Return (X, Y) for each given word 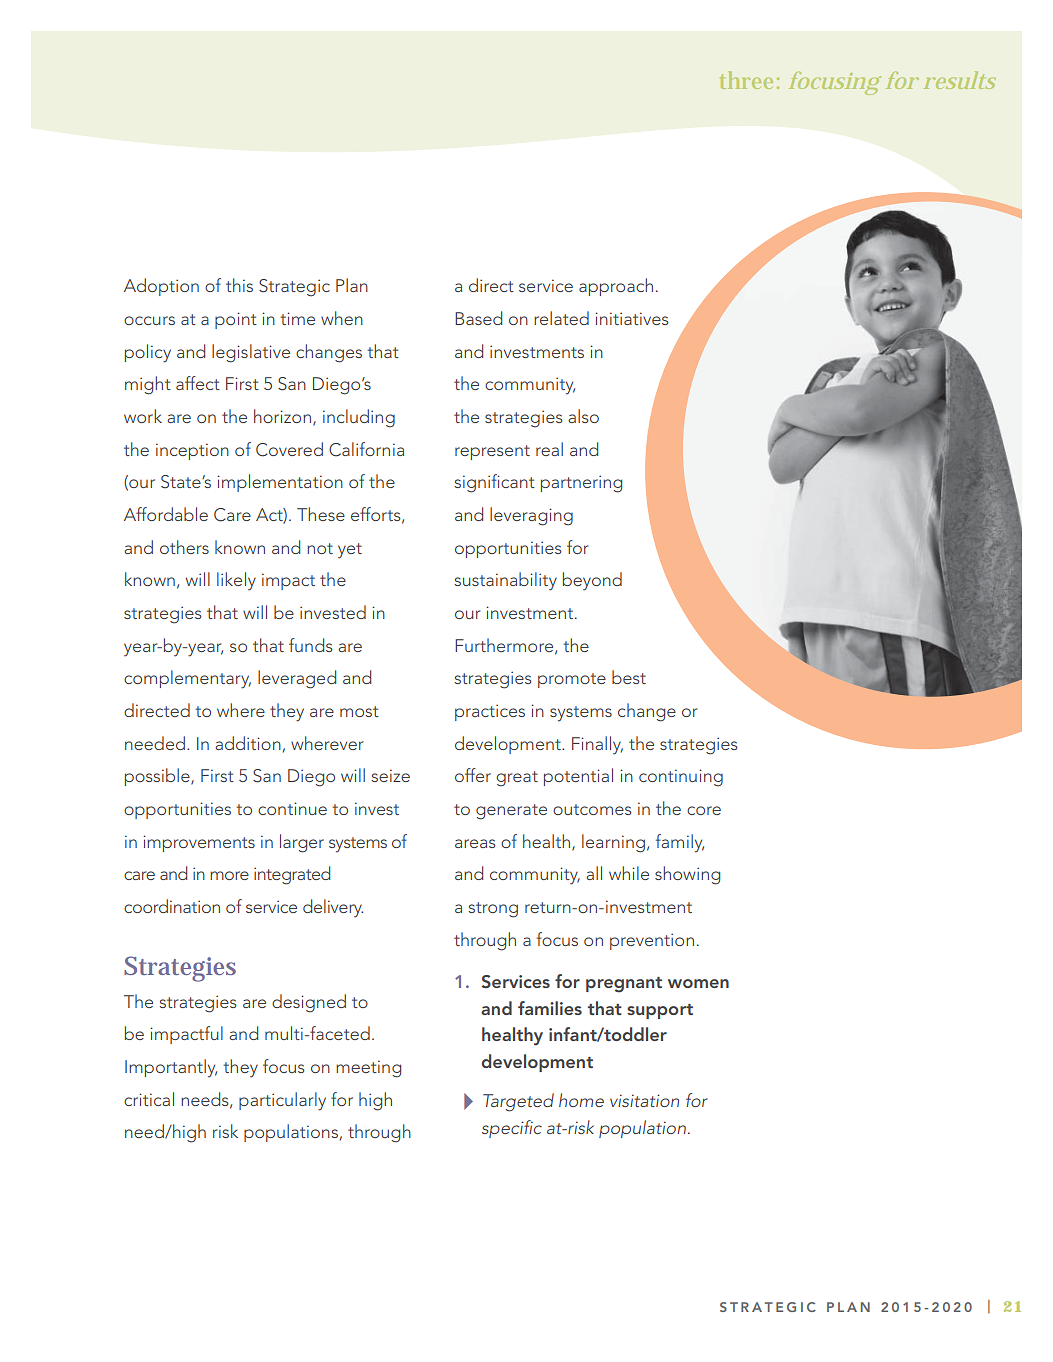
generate (511, 812)
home (581, 1100)
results (960, 80)
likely (236, 581)
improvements (199, 843)
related (561, 318)
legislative (251, 353)
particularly (282, 1101)
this (239, 285)
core (704, 810)
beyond (592, 581)
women (698, 983)
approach (616, 287)
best (629, 677)
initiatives (632, 318)
